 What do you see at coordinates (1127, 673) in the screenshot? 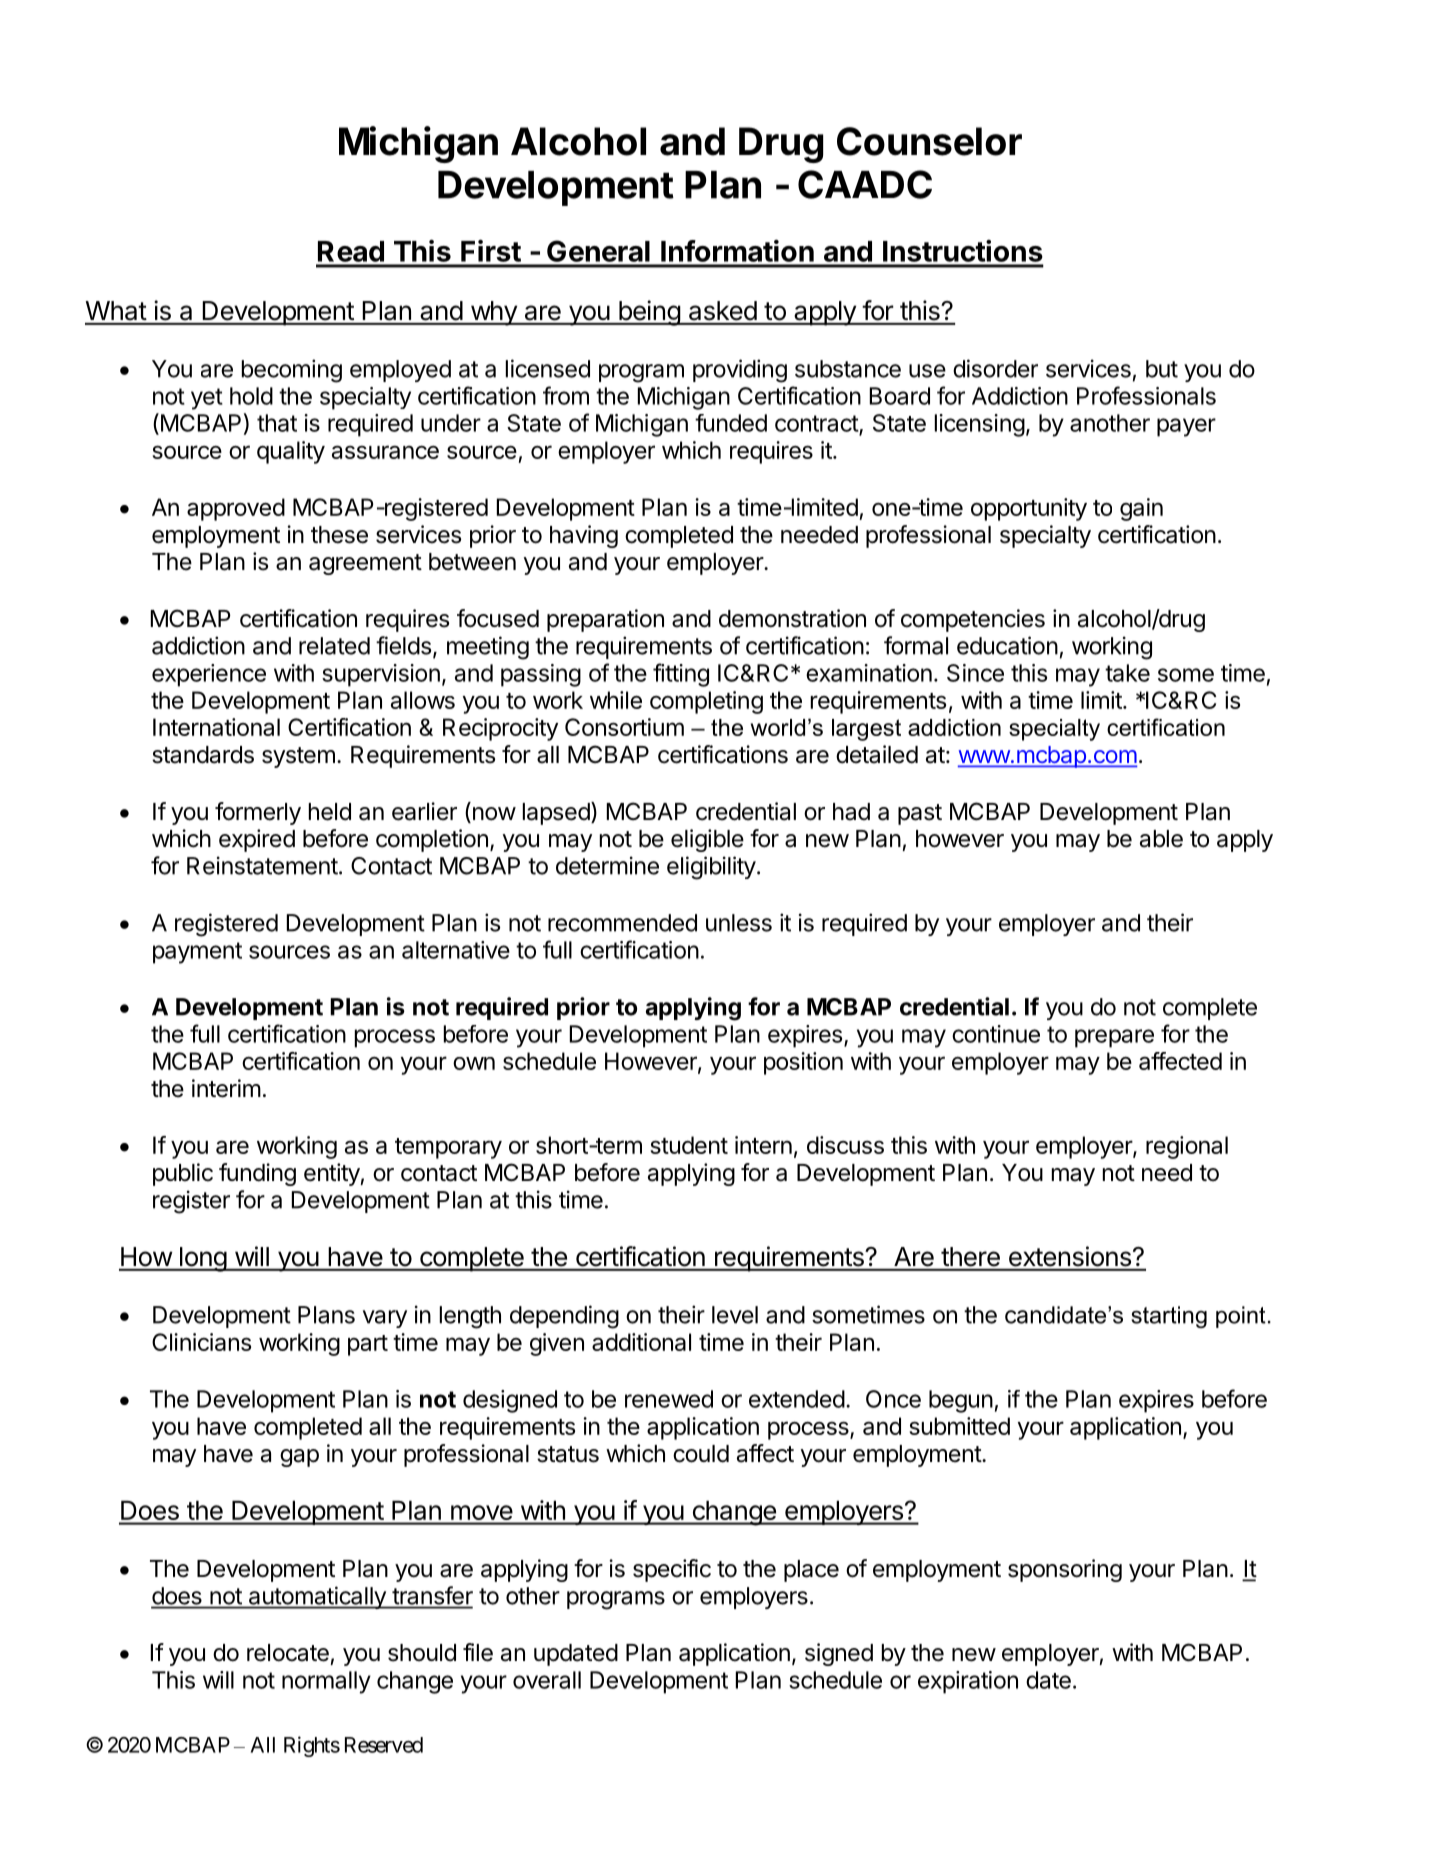
I see `take` at bounding box center [1127, 673].
